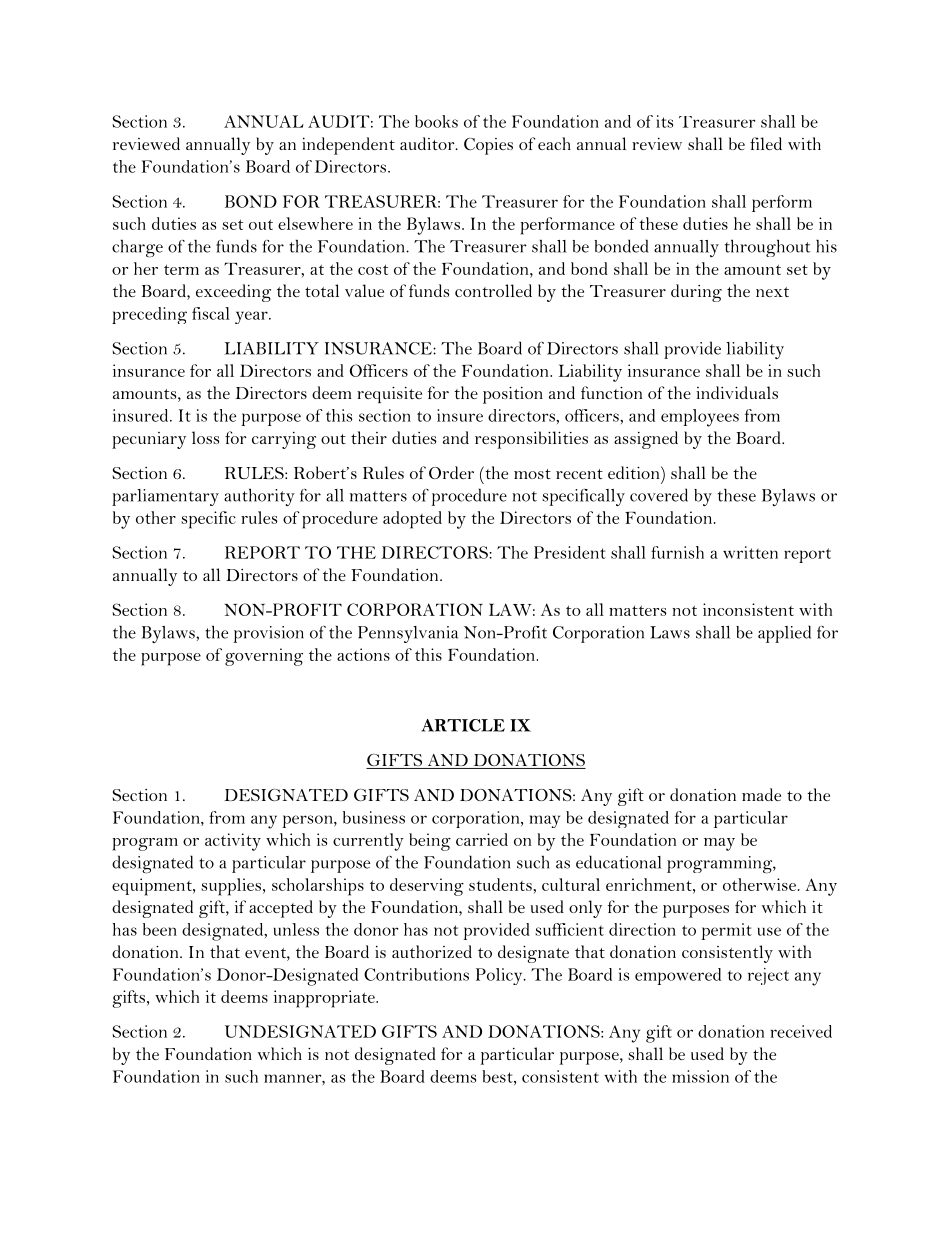 This page has height=1233, width=952. I want to click on inappropriate, so click(325, 999).
